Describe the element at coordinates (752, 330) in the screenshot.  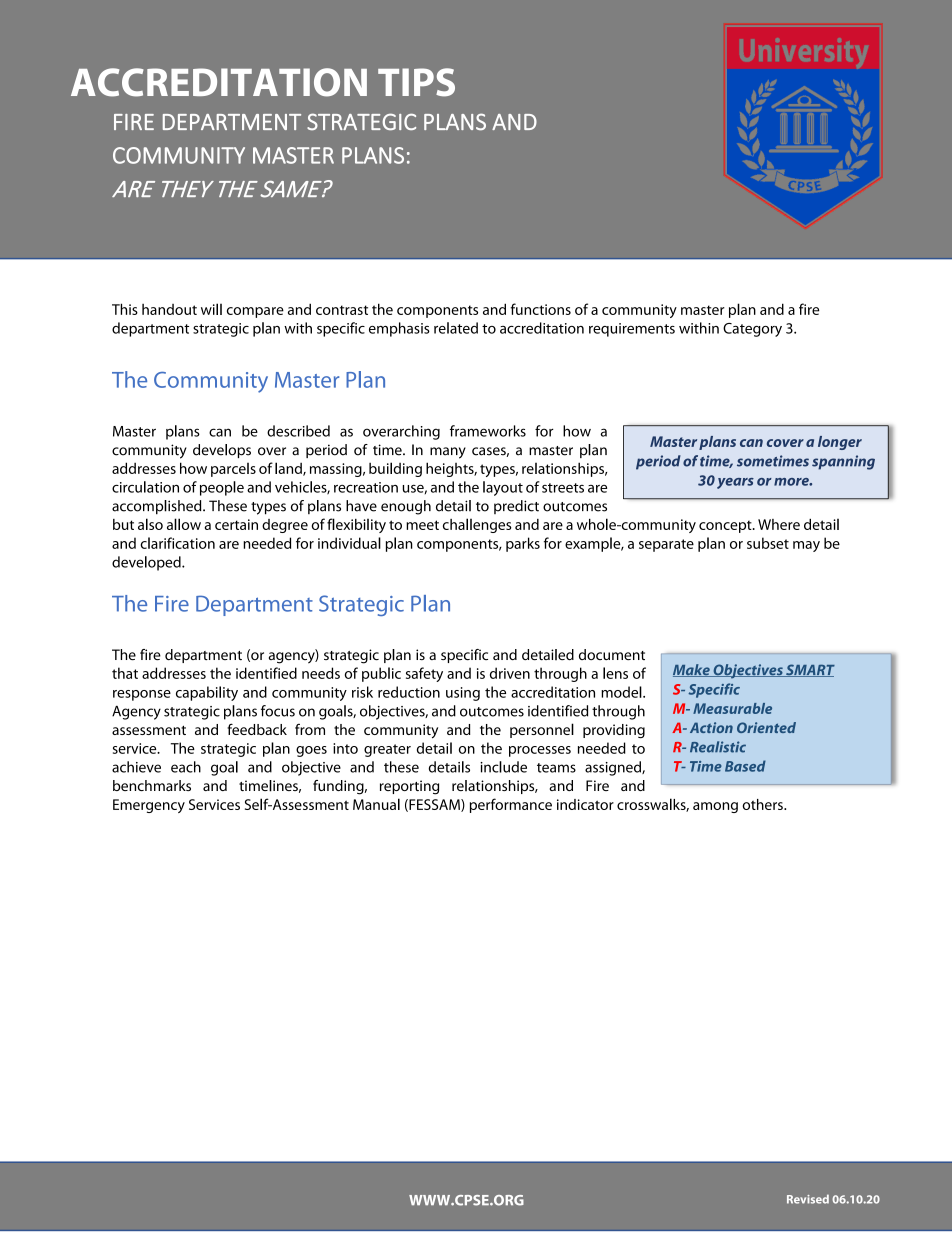
I see `Category` at that location.
